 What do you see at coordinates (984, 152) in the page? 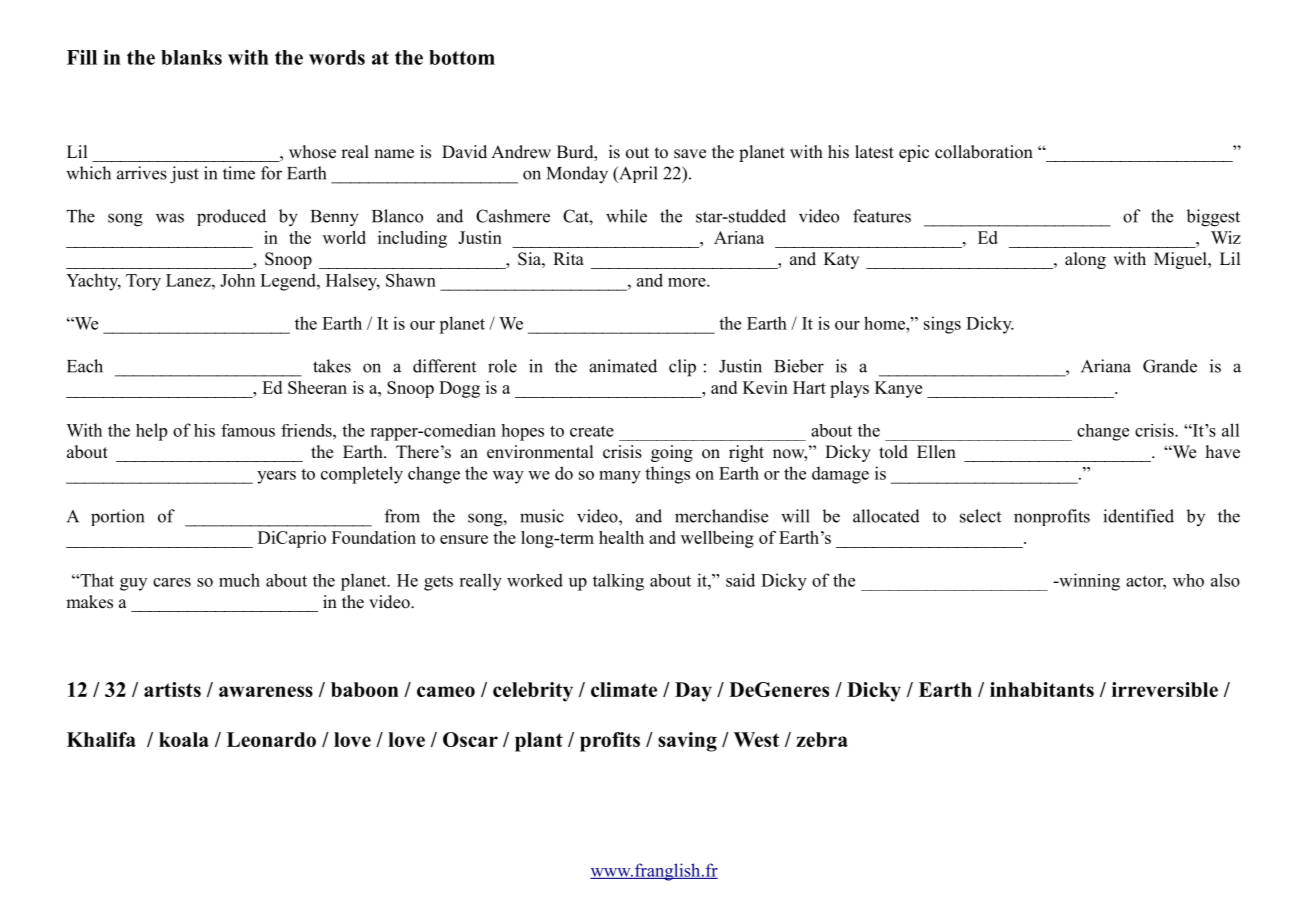
I see `collaboration` at bounding box center [984, 152].
